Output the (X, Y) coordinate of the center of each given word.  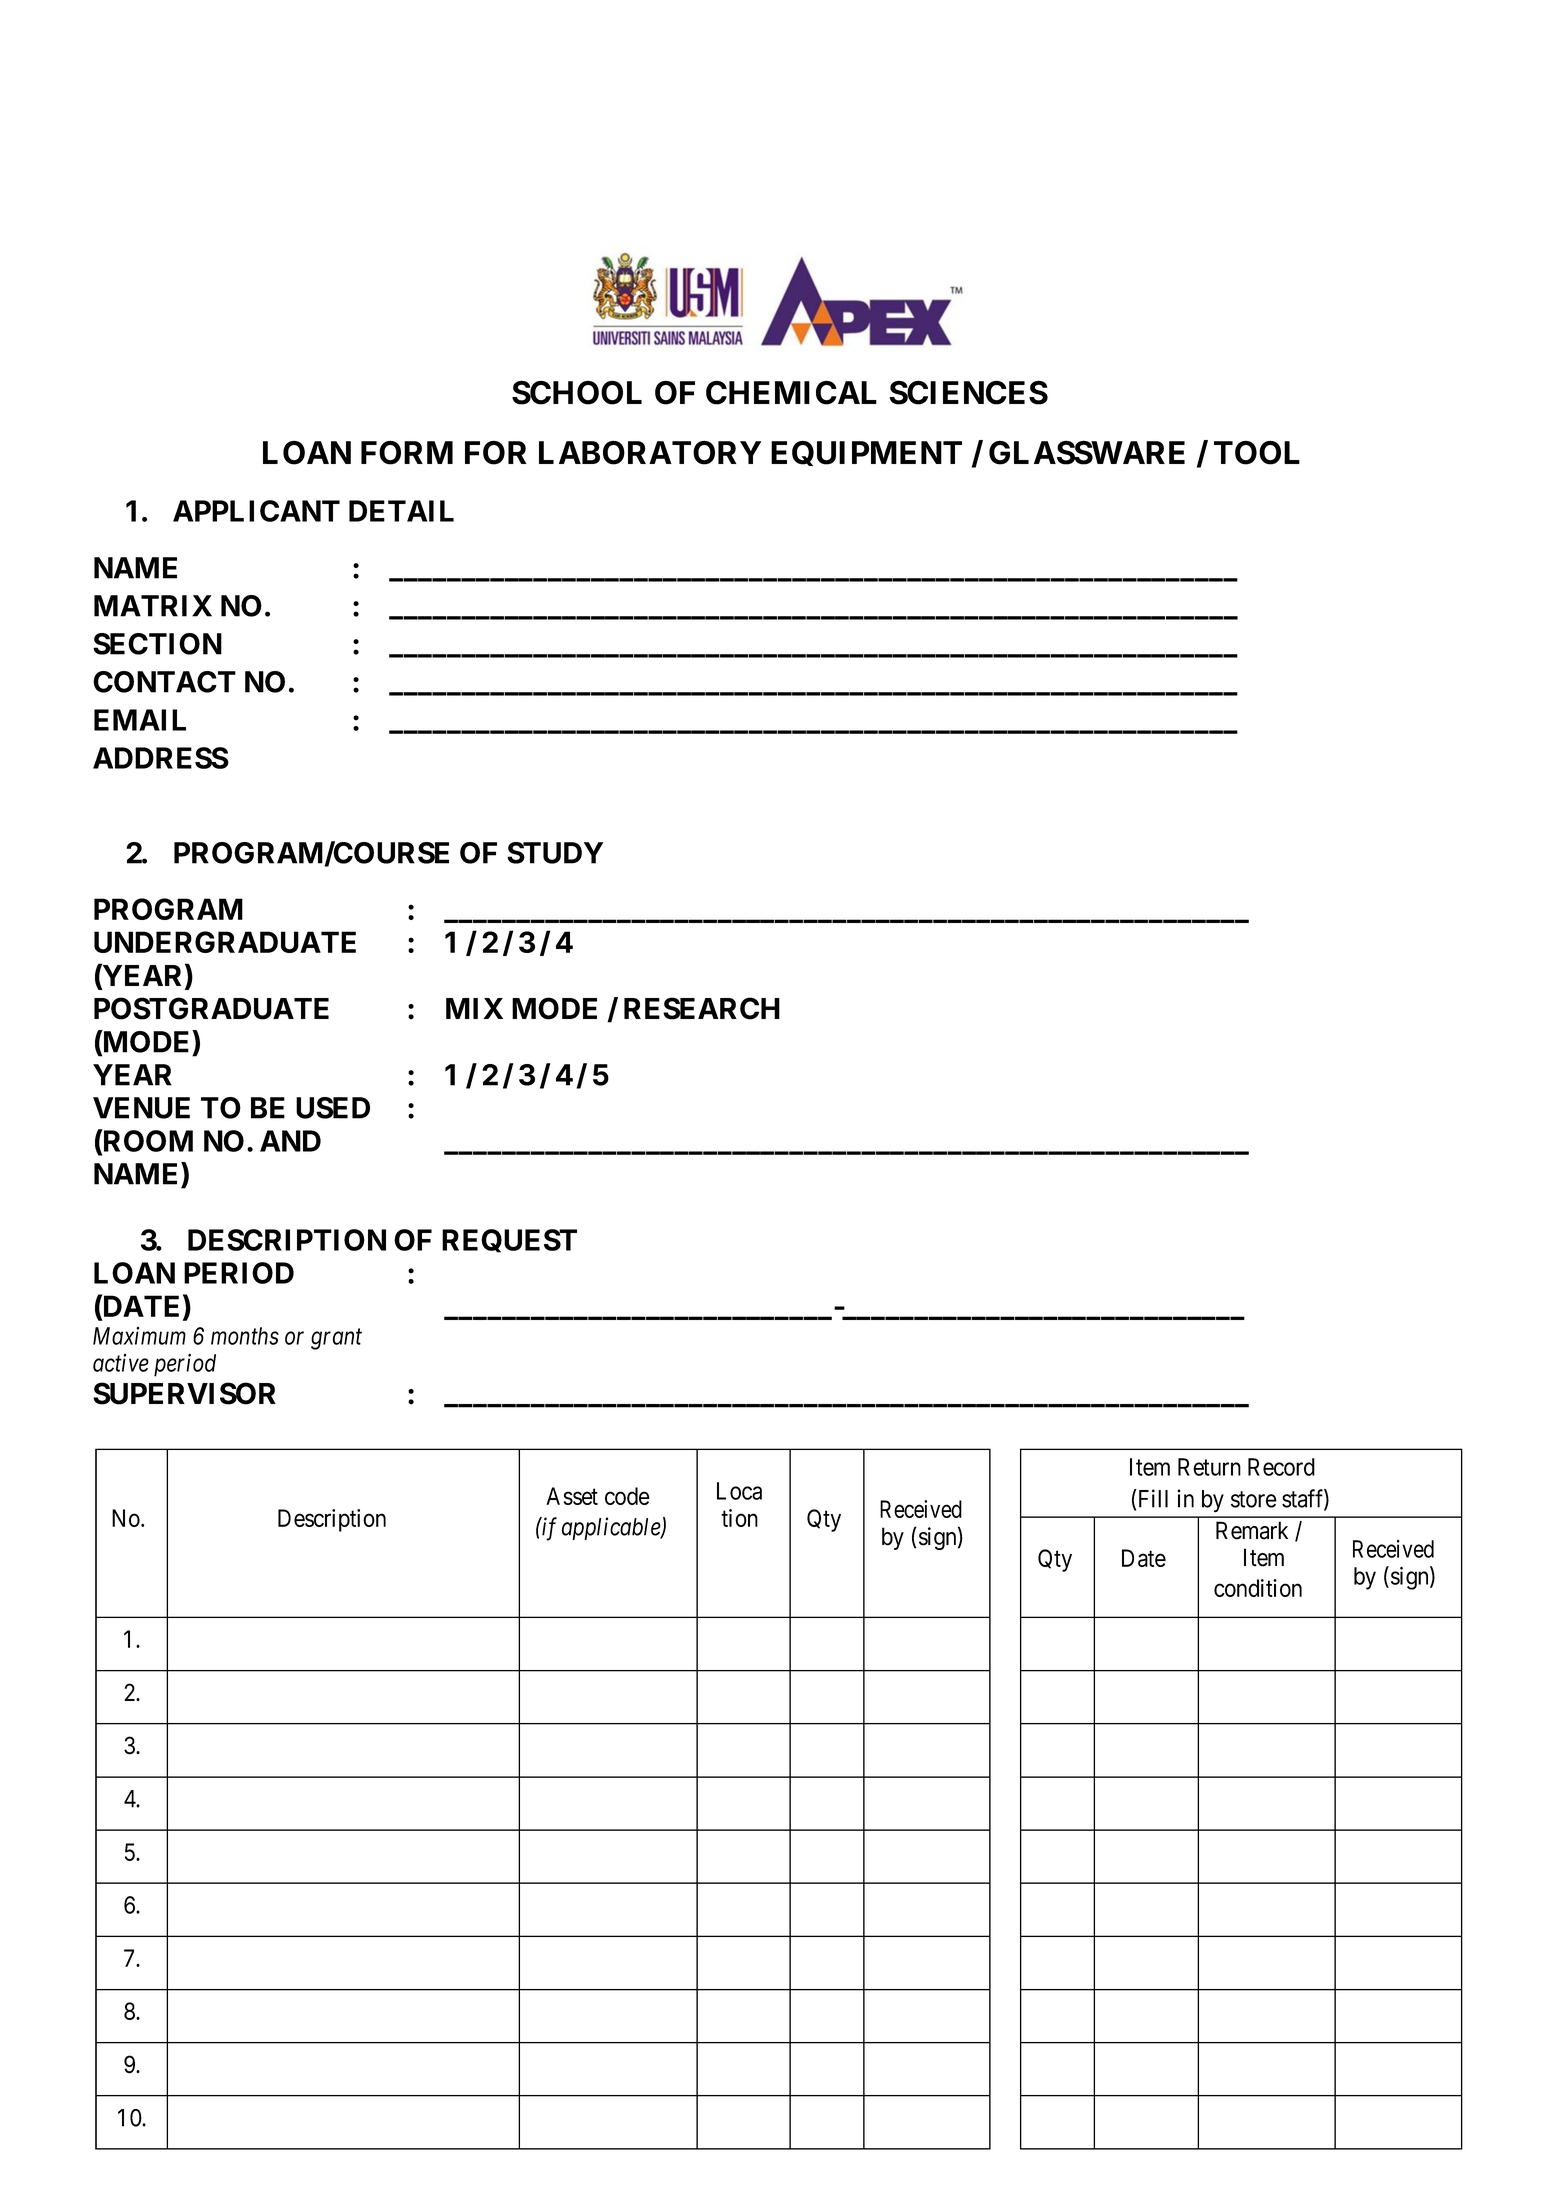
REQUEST (509, 1241)
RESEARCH (702, 1008)
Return (1209, 1467)
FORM (407, 452)
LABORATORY (650, 452)
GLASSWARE (1087, 452)
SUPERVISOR (184, 1393)
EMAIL (140, 720)
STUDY (555, 853)
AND (290, 1141)
